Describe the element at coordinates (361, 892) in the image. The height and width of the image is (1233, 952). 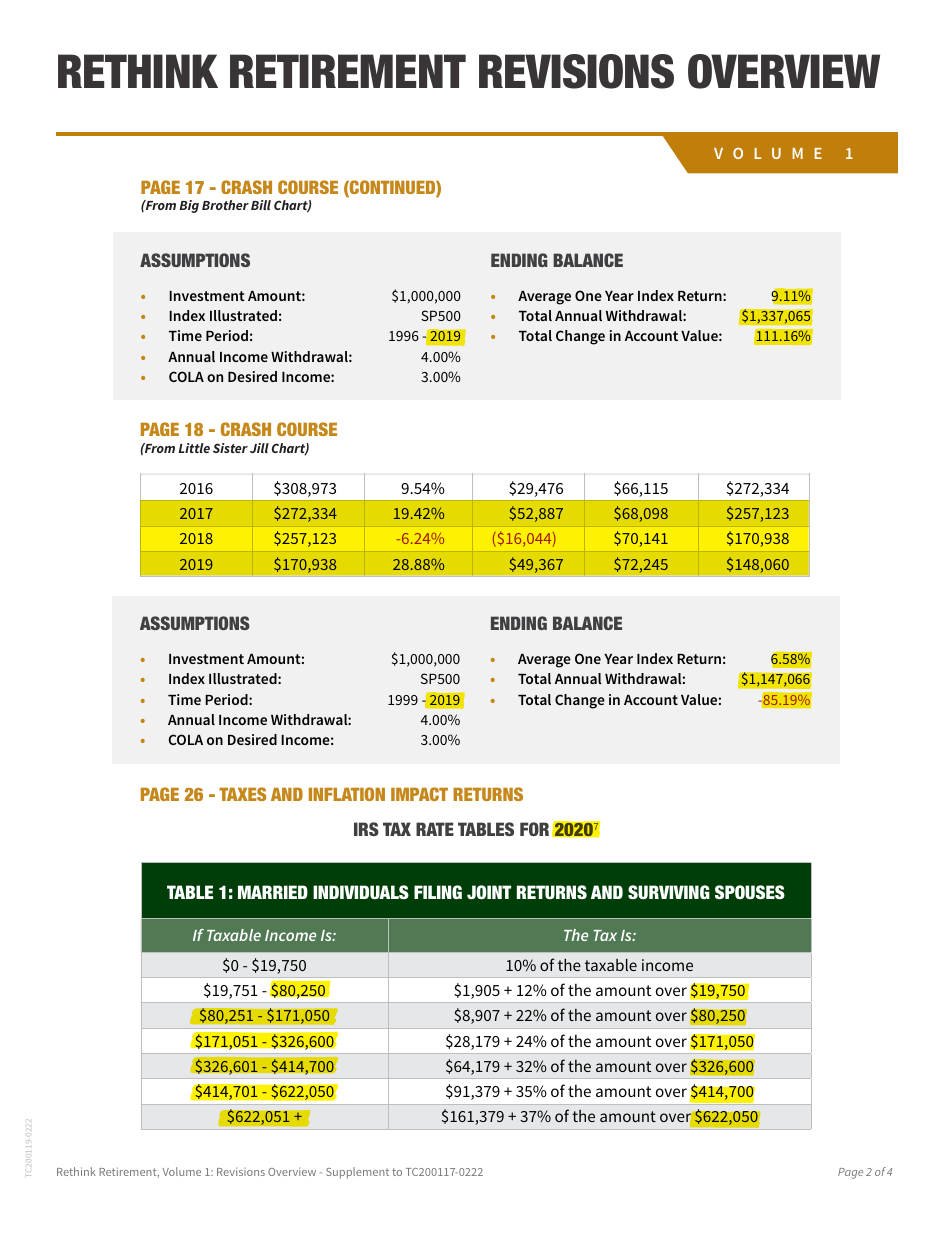
I see `INDIVIDUALS` at that location.
